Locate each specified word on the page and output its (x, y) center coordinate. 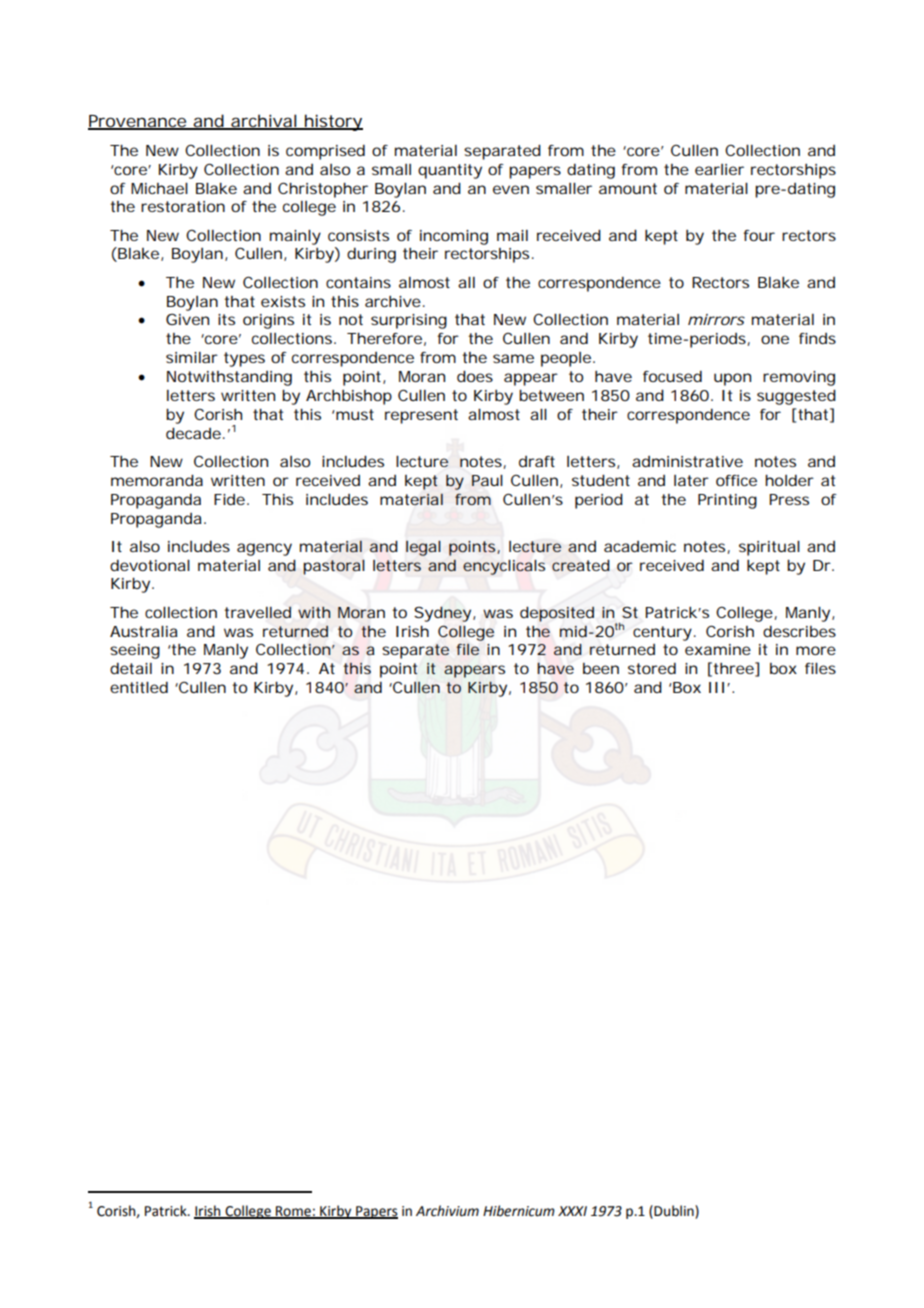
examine (718, 649)
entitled (139, 687)
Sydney (444, 614)
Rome (293, 1212)
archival (264, 122)
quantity (450, 171)
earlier (719, 169)
